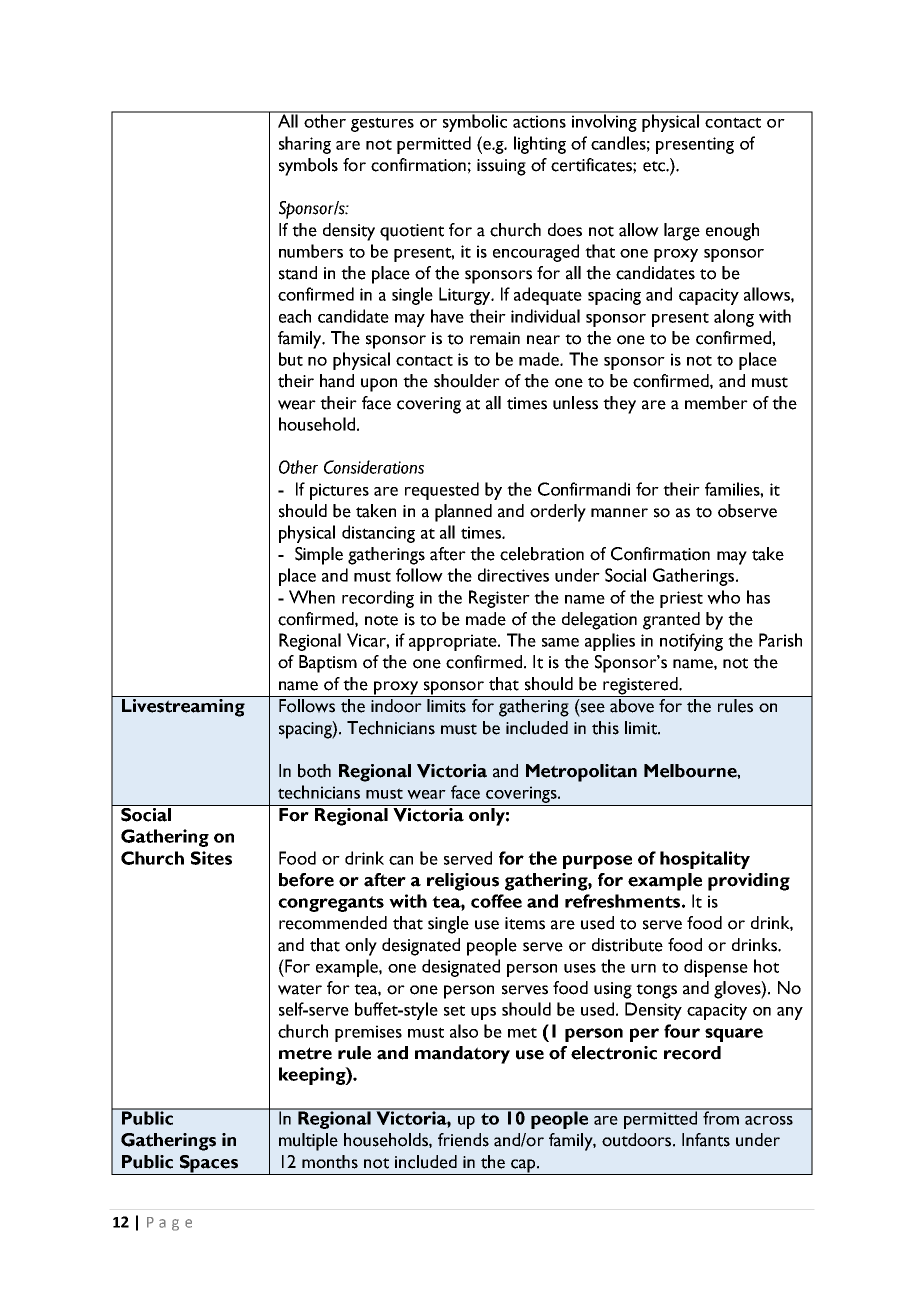 The width and height of the page is (924, 1308). Describe the element at coordinates (655, 166) in the page. I see `etc` at that location.
